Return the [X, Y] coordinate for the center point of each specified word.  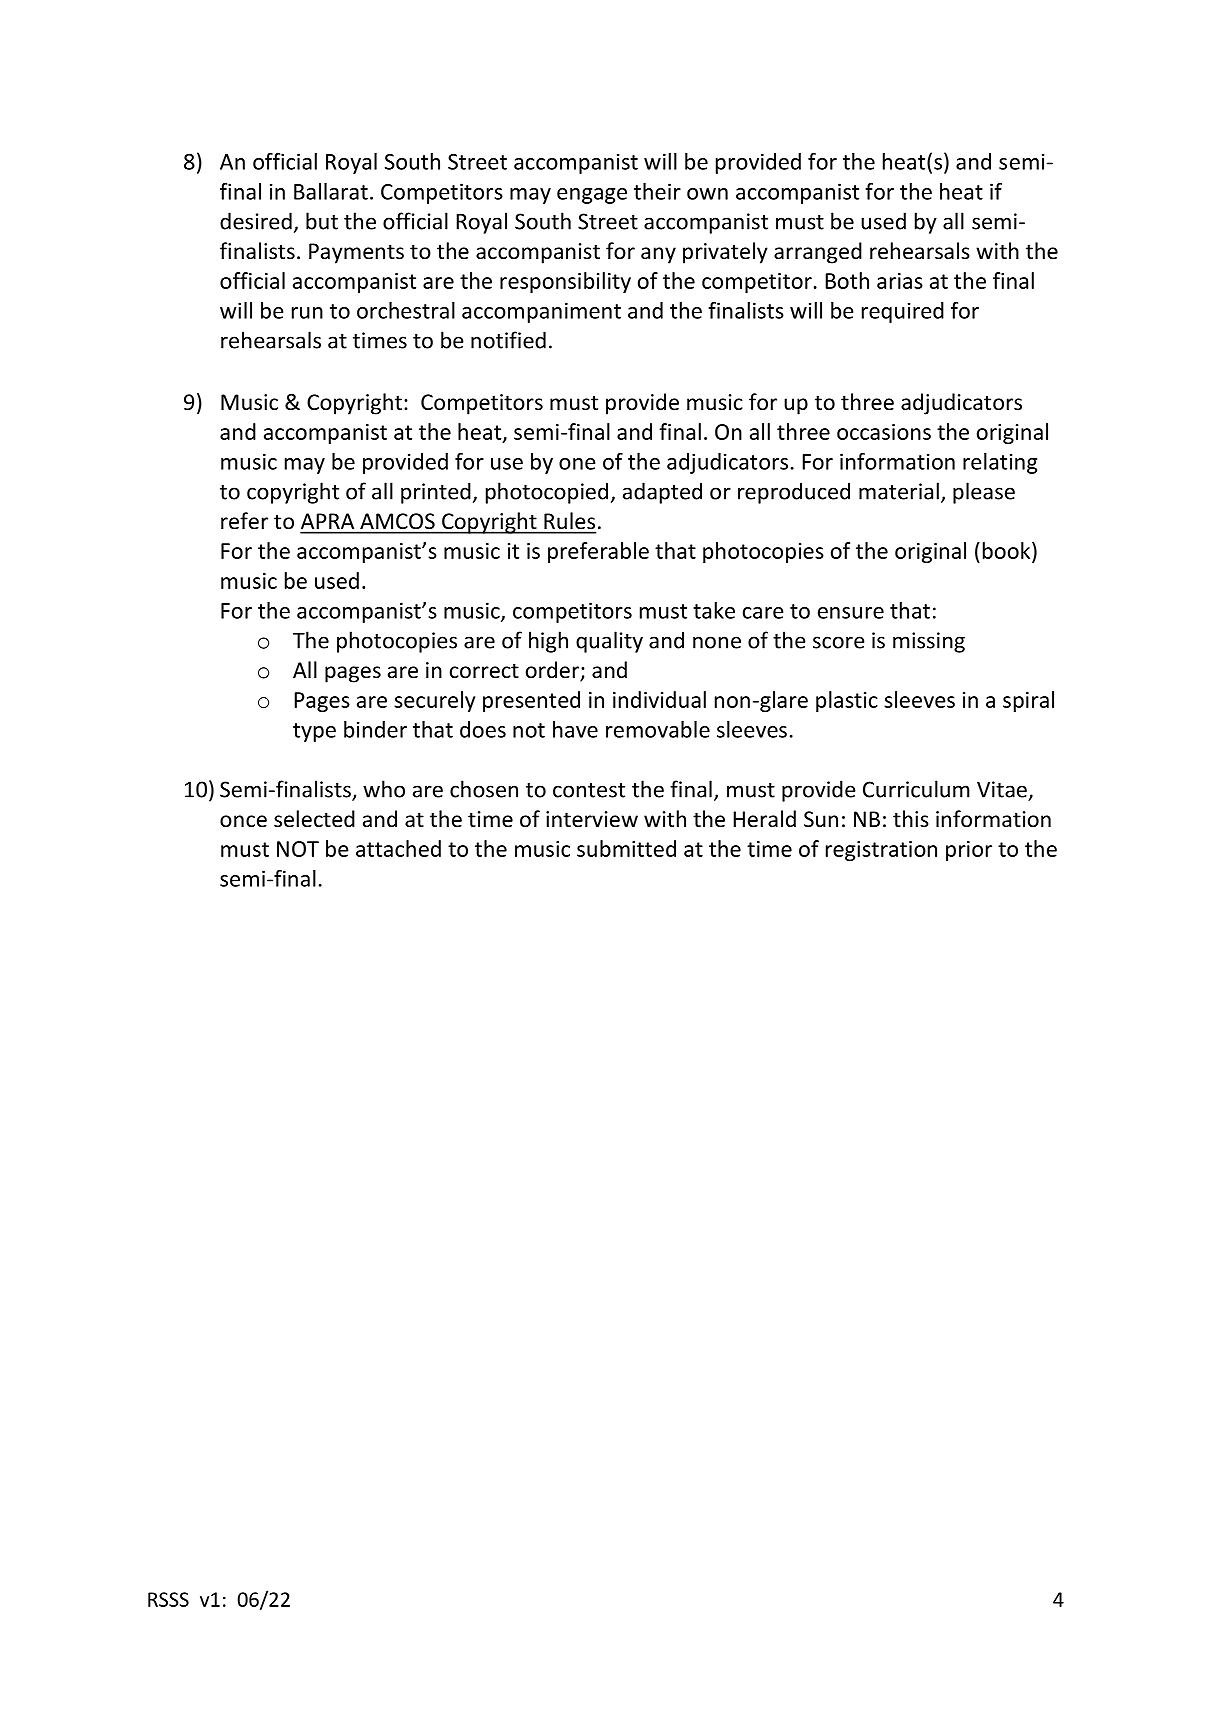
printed [436, 493]
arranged [818, 253]
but [322, 221]
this [911, 818]
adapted [662, 493]
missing [929, 642]
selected [314, 819]
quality [609, 642]
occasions [884, 432]
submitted [626, 848]
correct [484, 671]
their [657, 191]
